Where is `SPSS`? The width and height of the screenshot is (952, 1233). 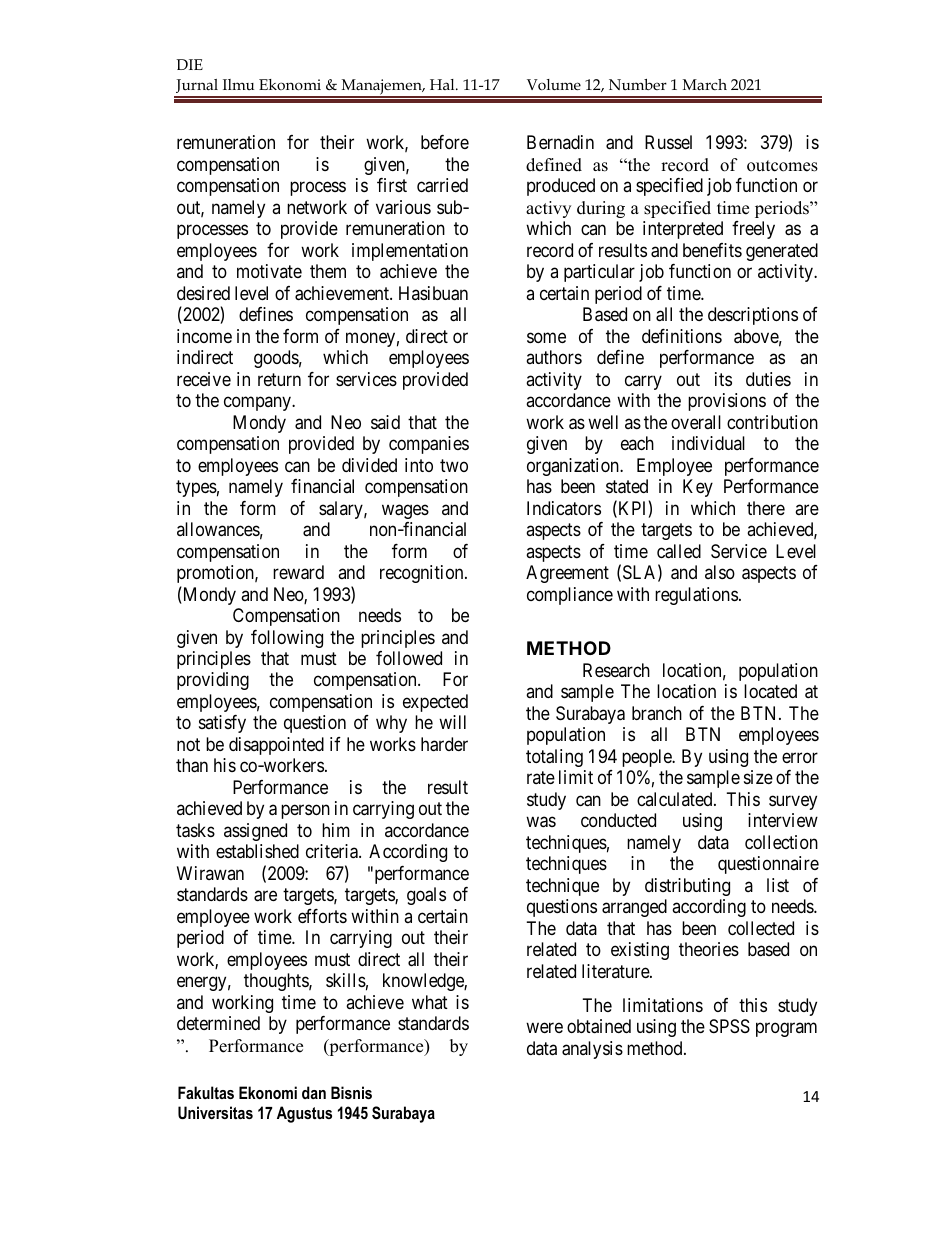 SPSS is located at coordinates (729, 1026).
